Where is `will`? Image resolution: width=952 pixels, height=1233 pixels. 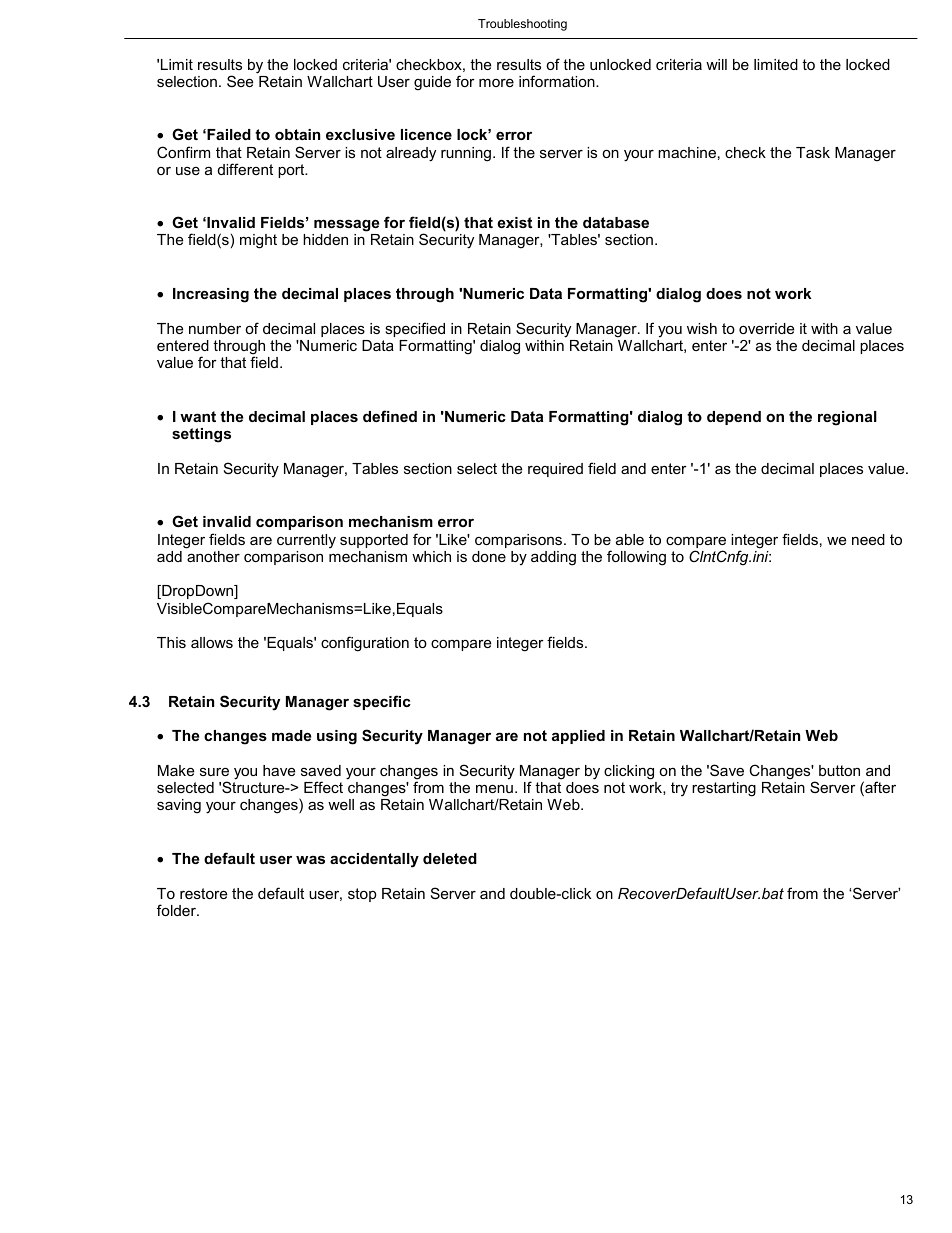
will is located at coordinates (716, 64).
